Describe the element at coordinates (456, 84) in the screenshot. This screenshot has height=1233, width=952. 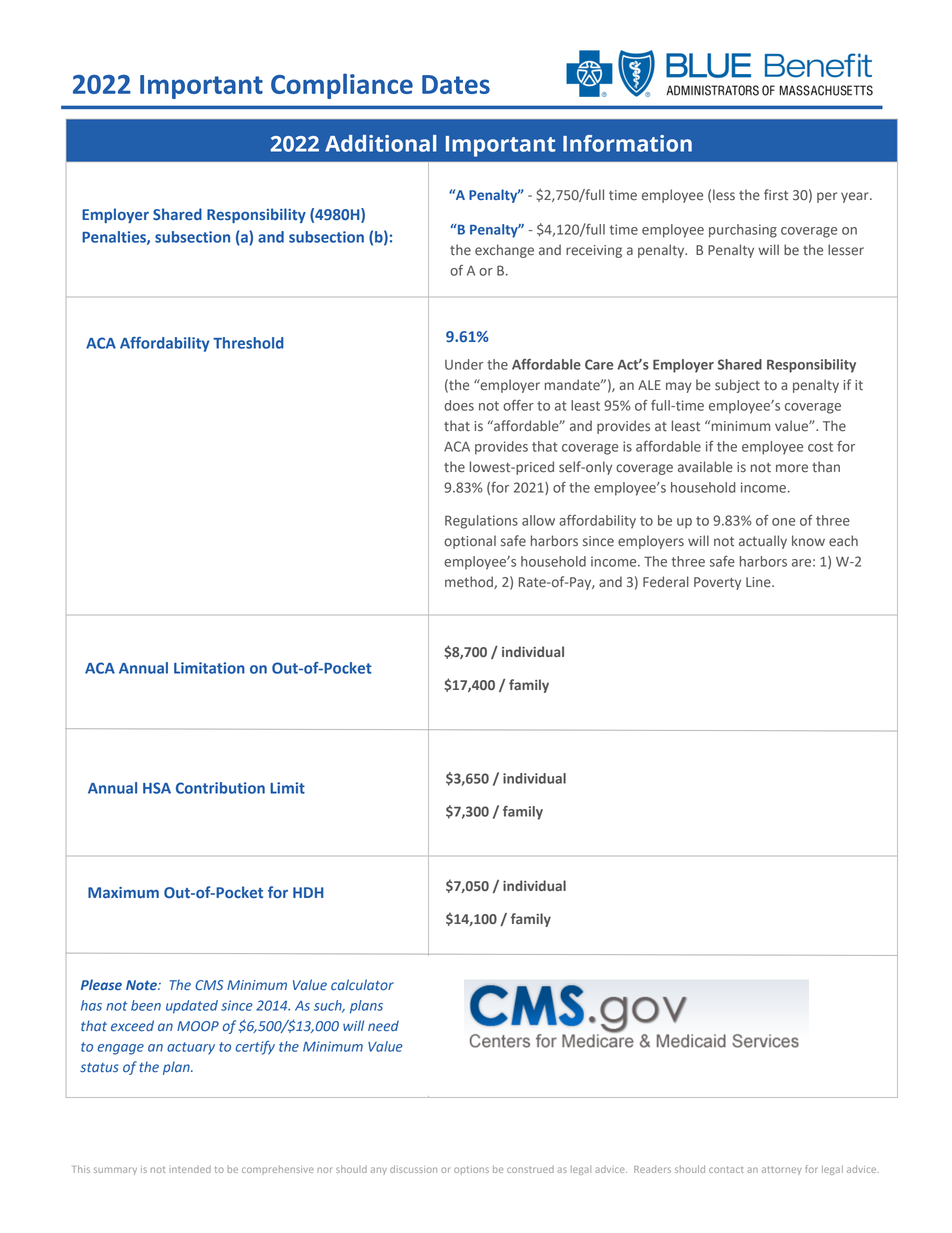
I see `Dates` at that location.
